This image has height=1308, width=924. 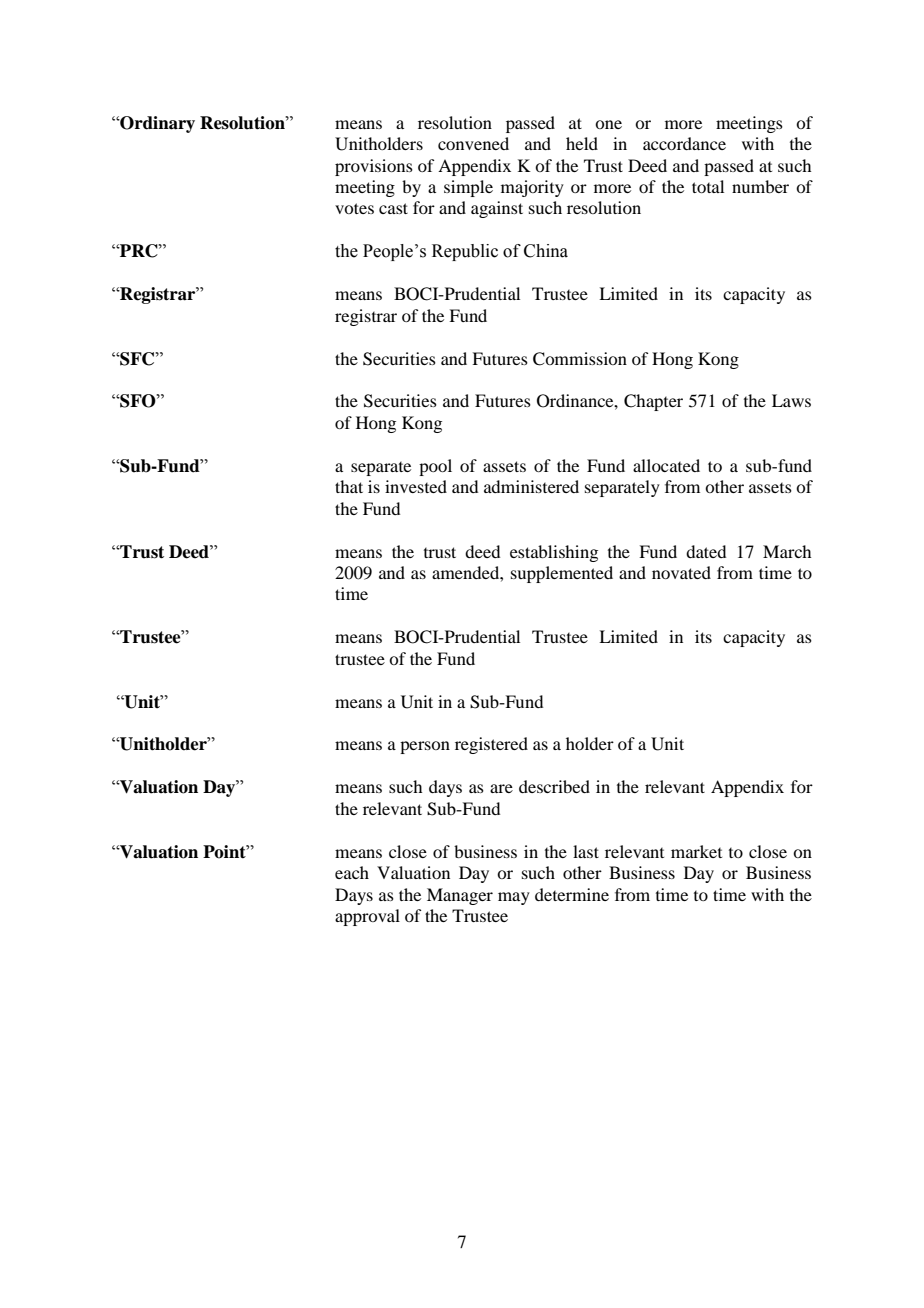 I want to click on pool, so click(x=435, y=467).
